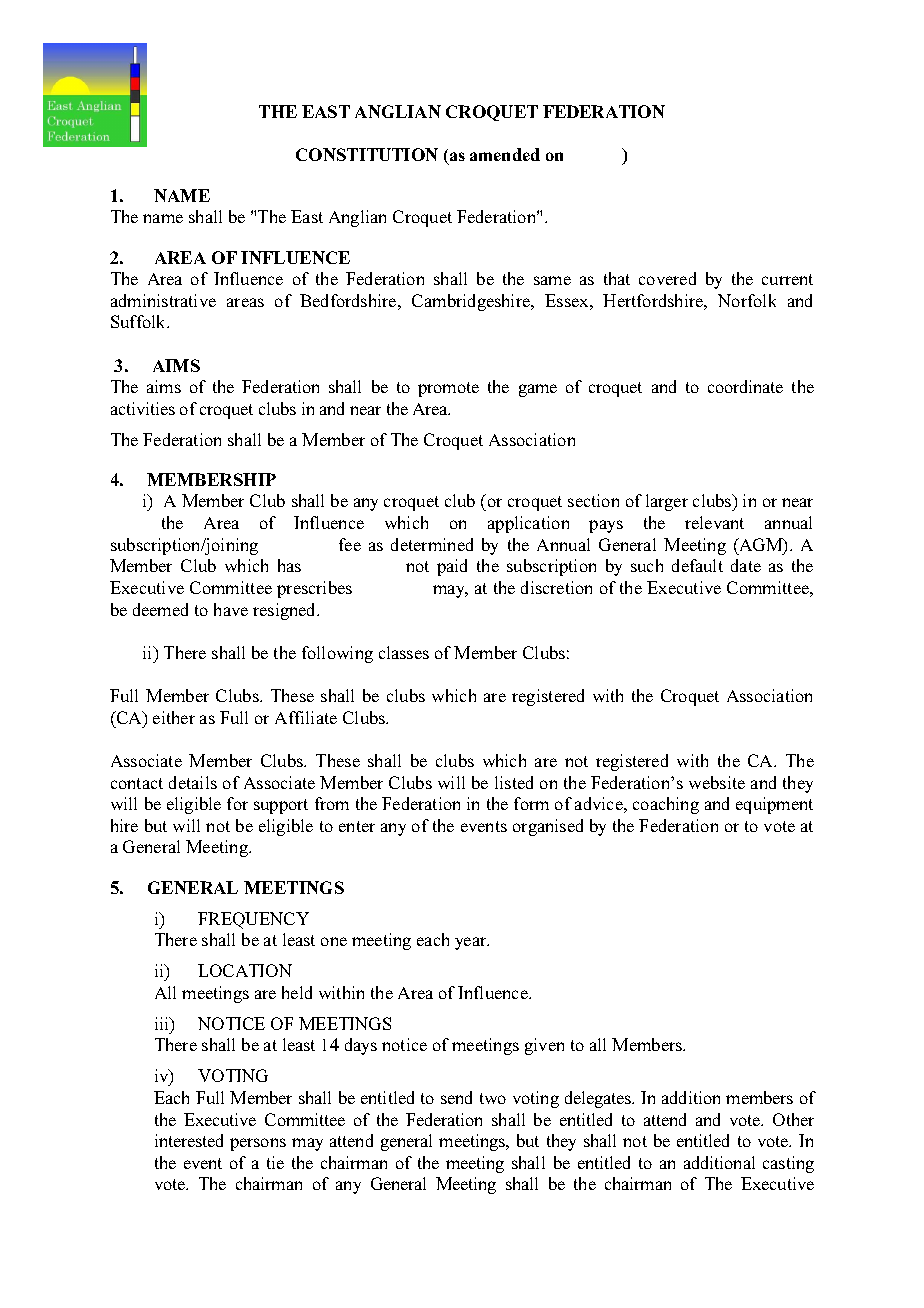 The image size is (924, 1308). Describe the element at coordinates (472, 943) in the screenshot. I see `year` at that location.
